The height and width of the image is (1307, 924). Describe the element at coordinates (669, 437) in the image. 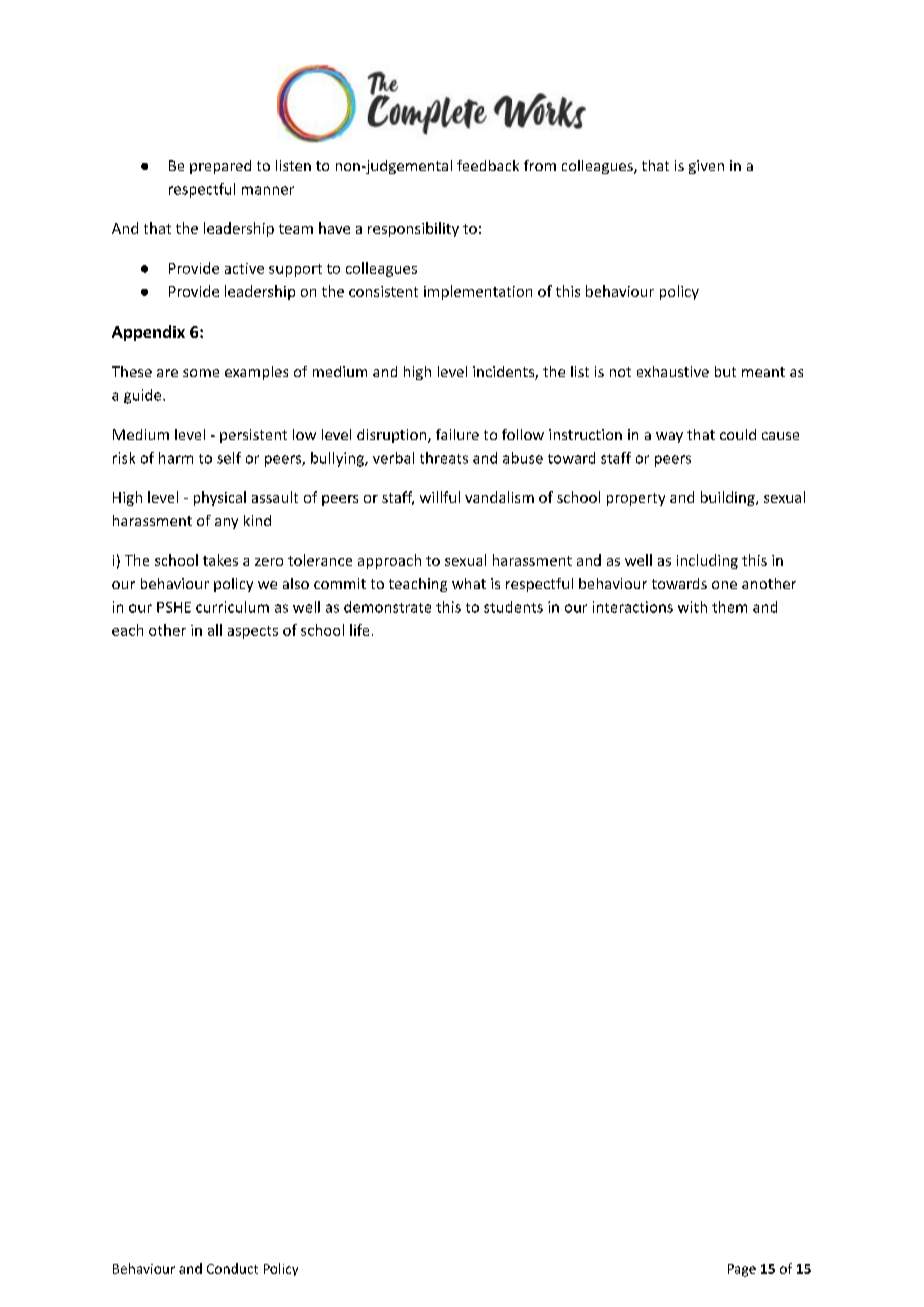

I see `way` at that location.
